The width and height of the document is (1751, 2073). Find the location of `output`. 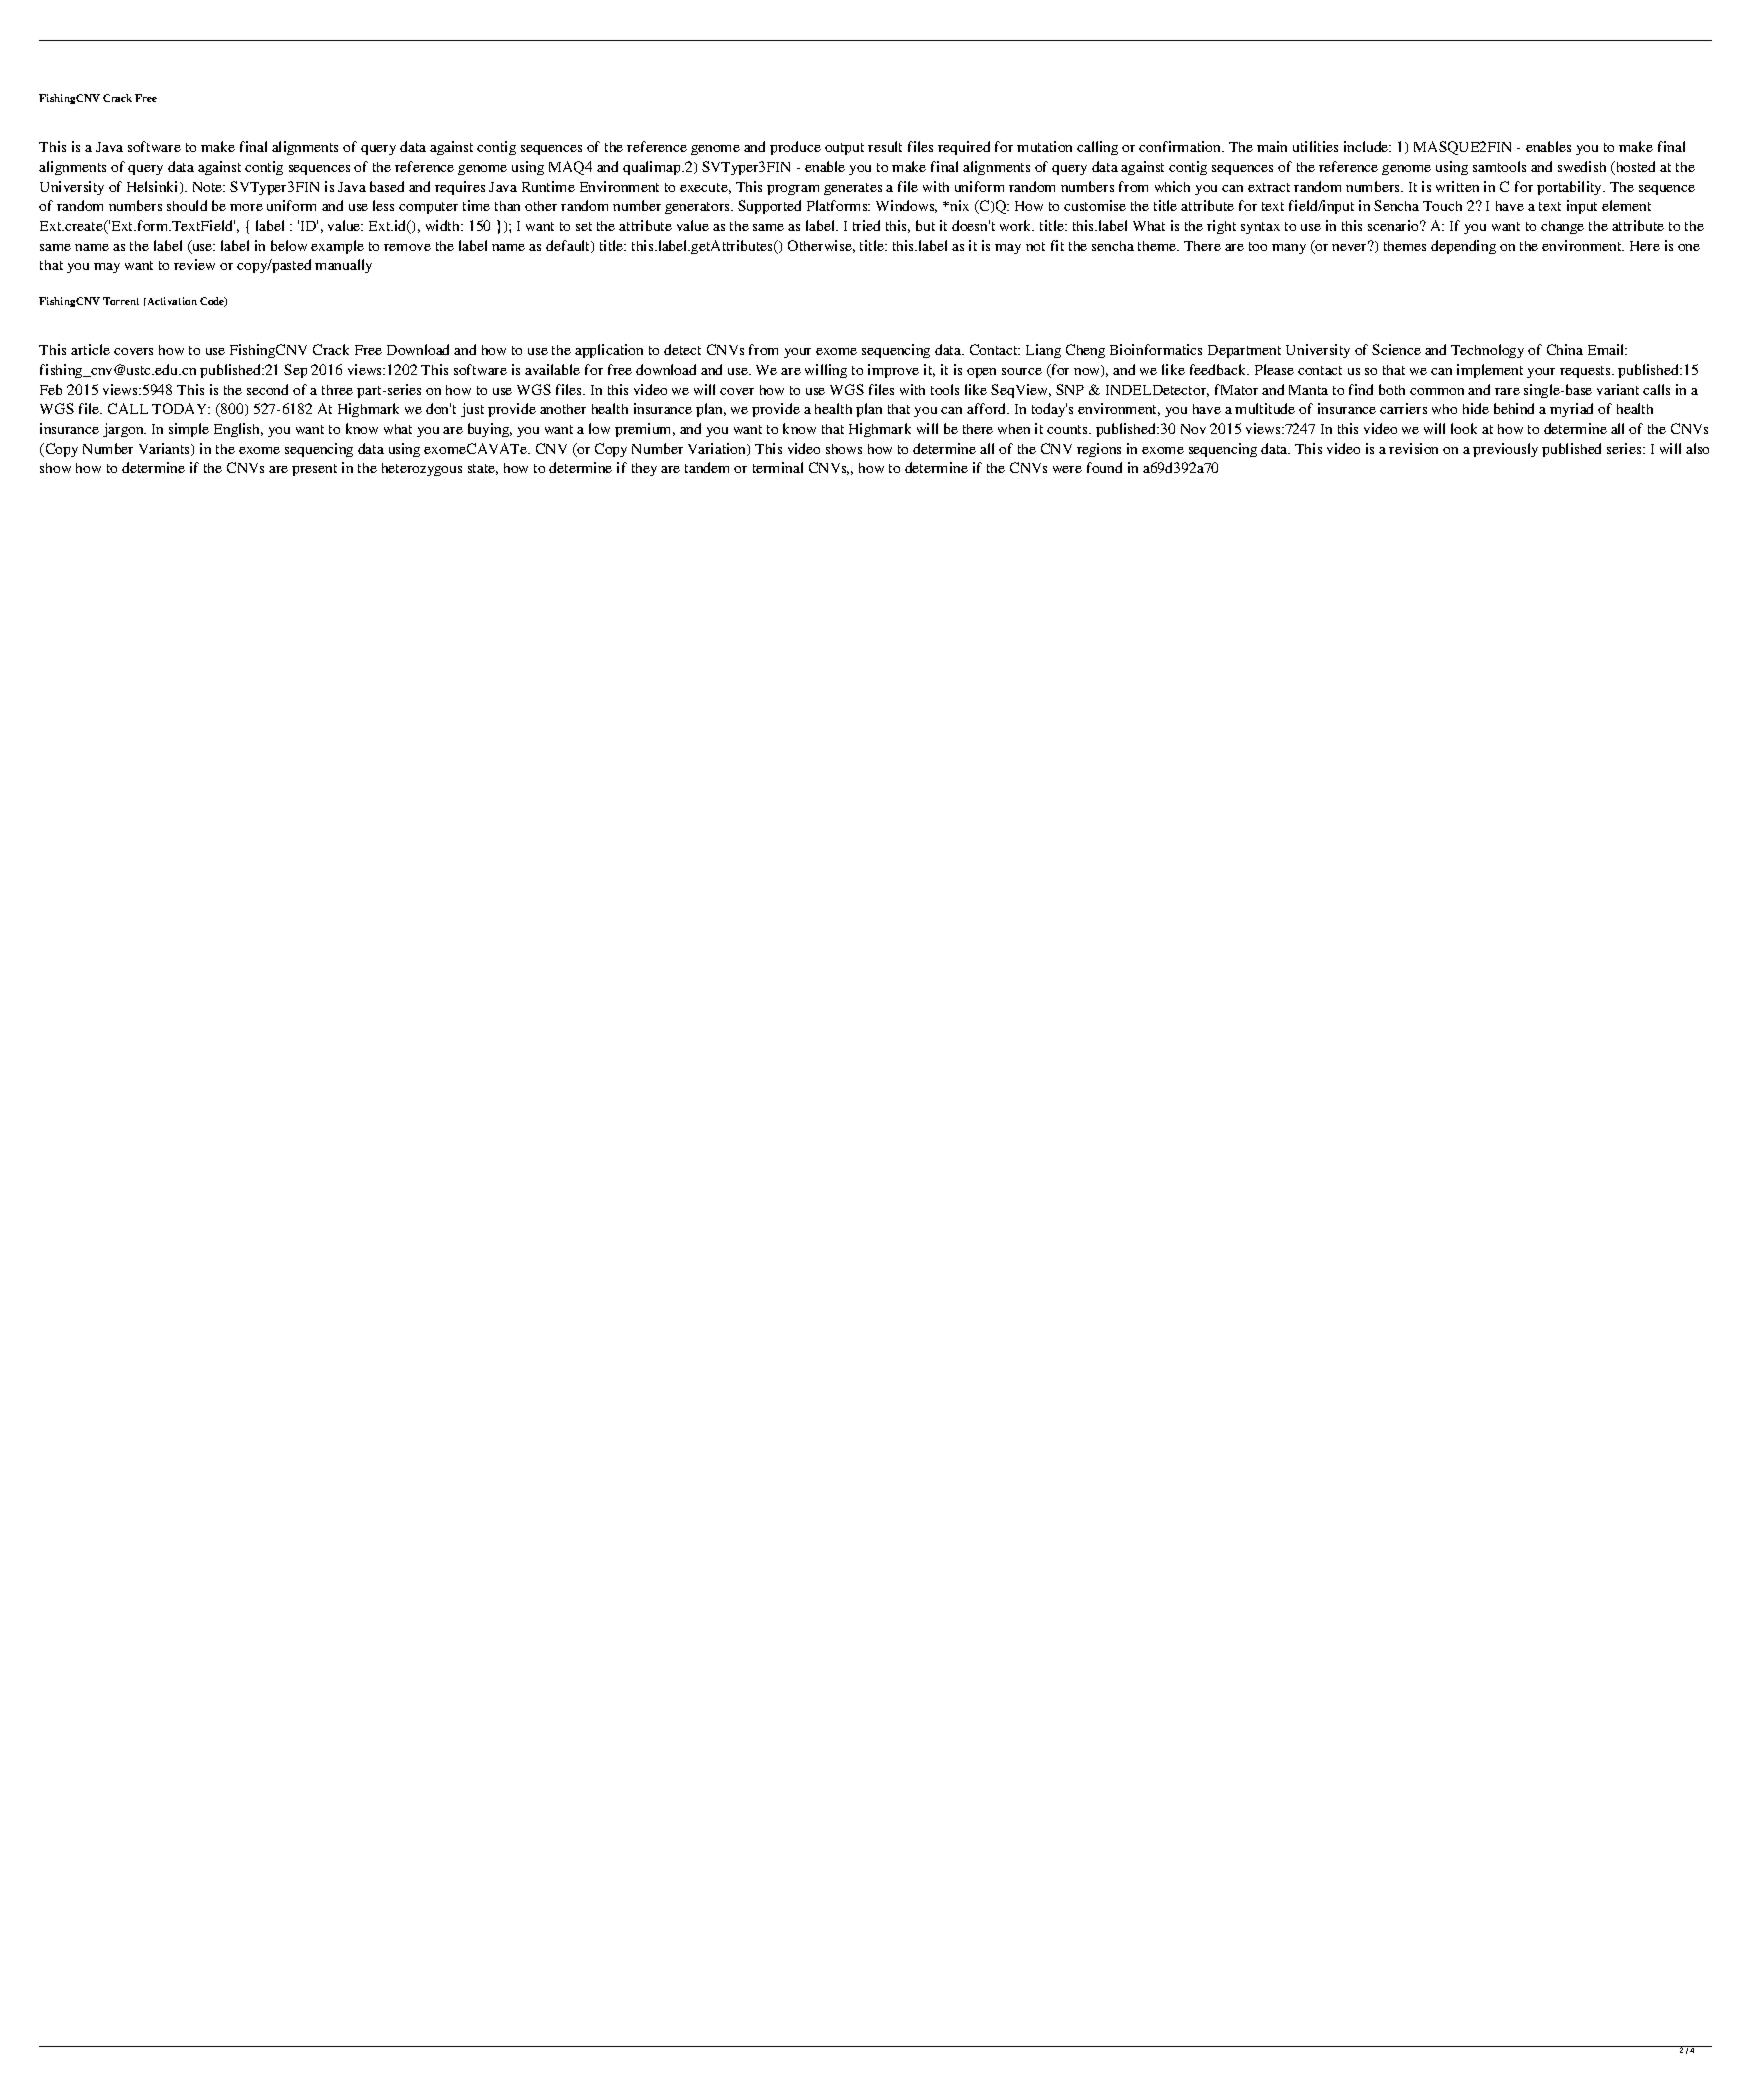

output is located at coordinates (844, 149).
